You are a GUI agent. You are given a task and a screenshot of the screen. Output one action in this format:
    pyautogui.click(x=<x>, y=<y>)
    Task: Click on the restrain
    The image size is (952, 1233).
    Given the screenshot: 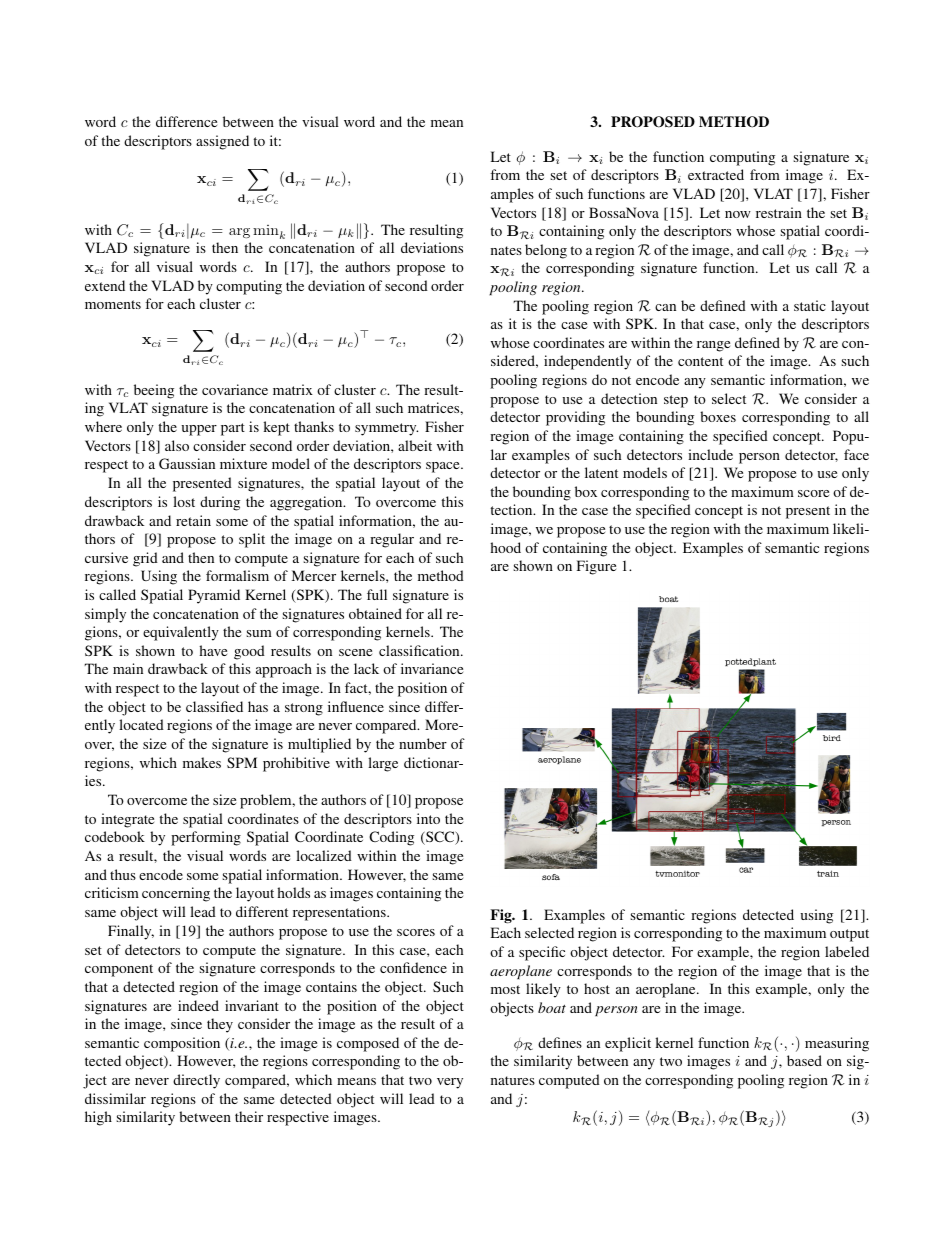 What is the action you would take?
    pyautogui.click(x=779, y=212)
